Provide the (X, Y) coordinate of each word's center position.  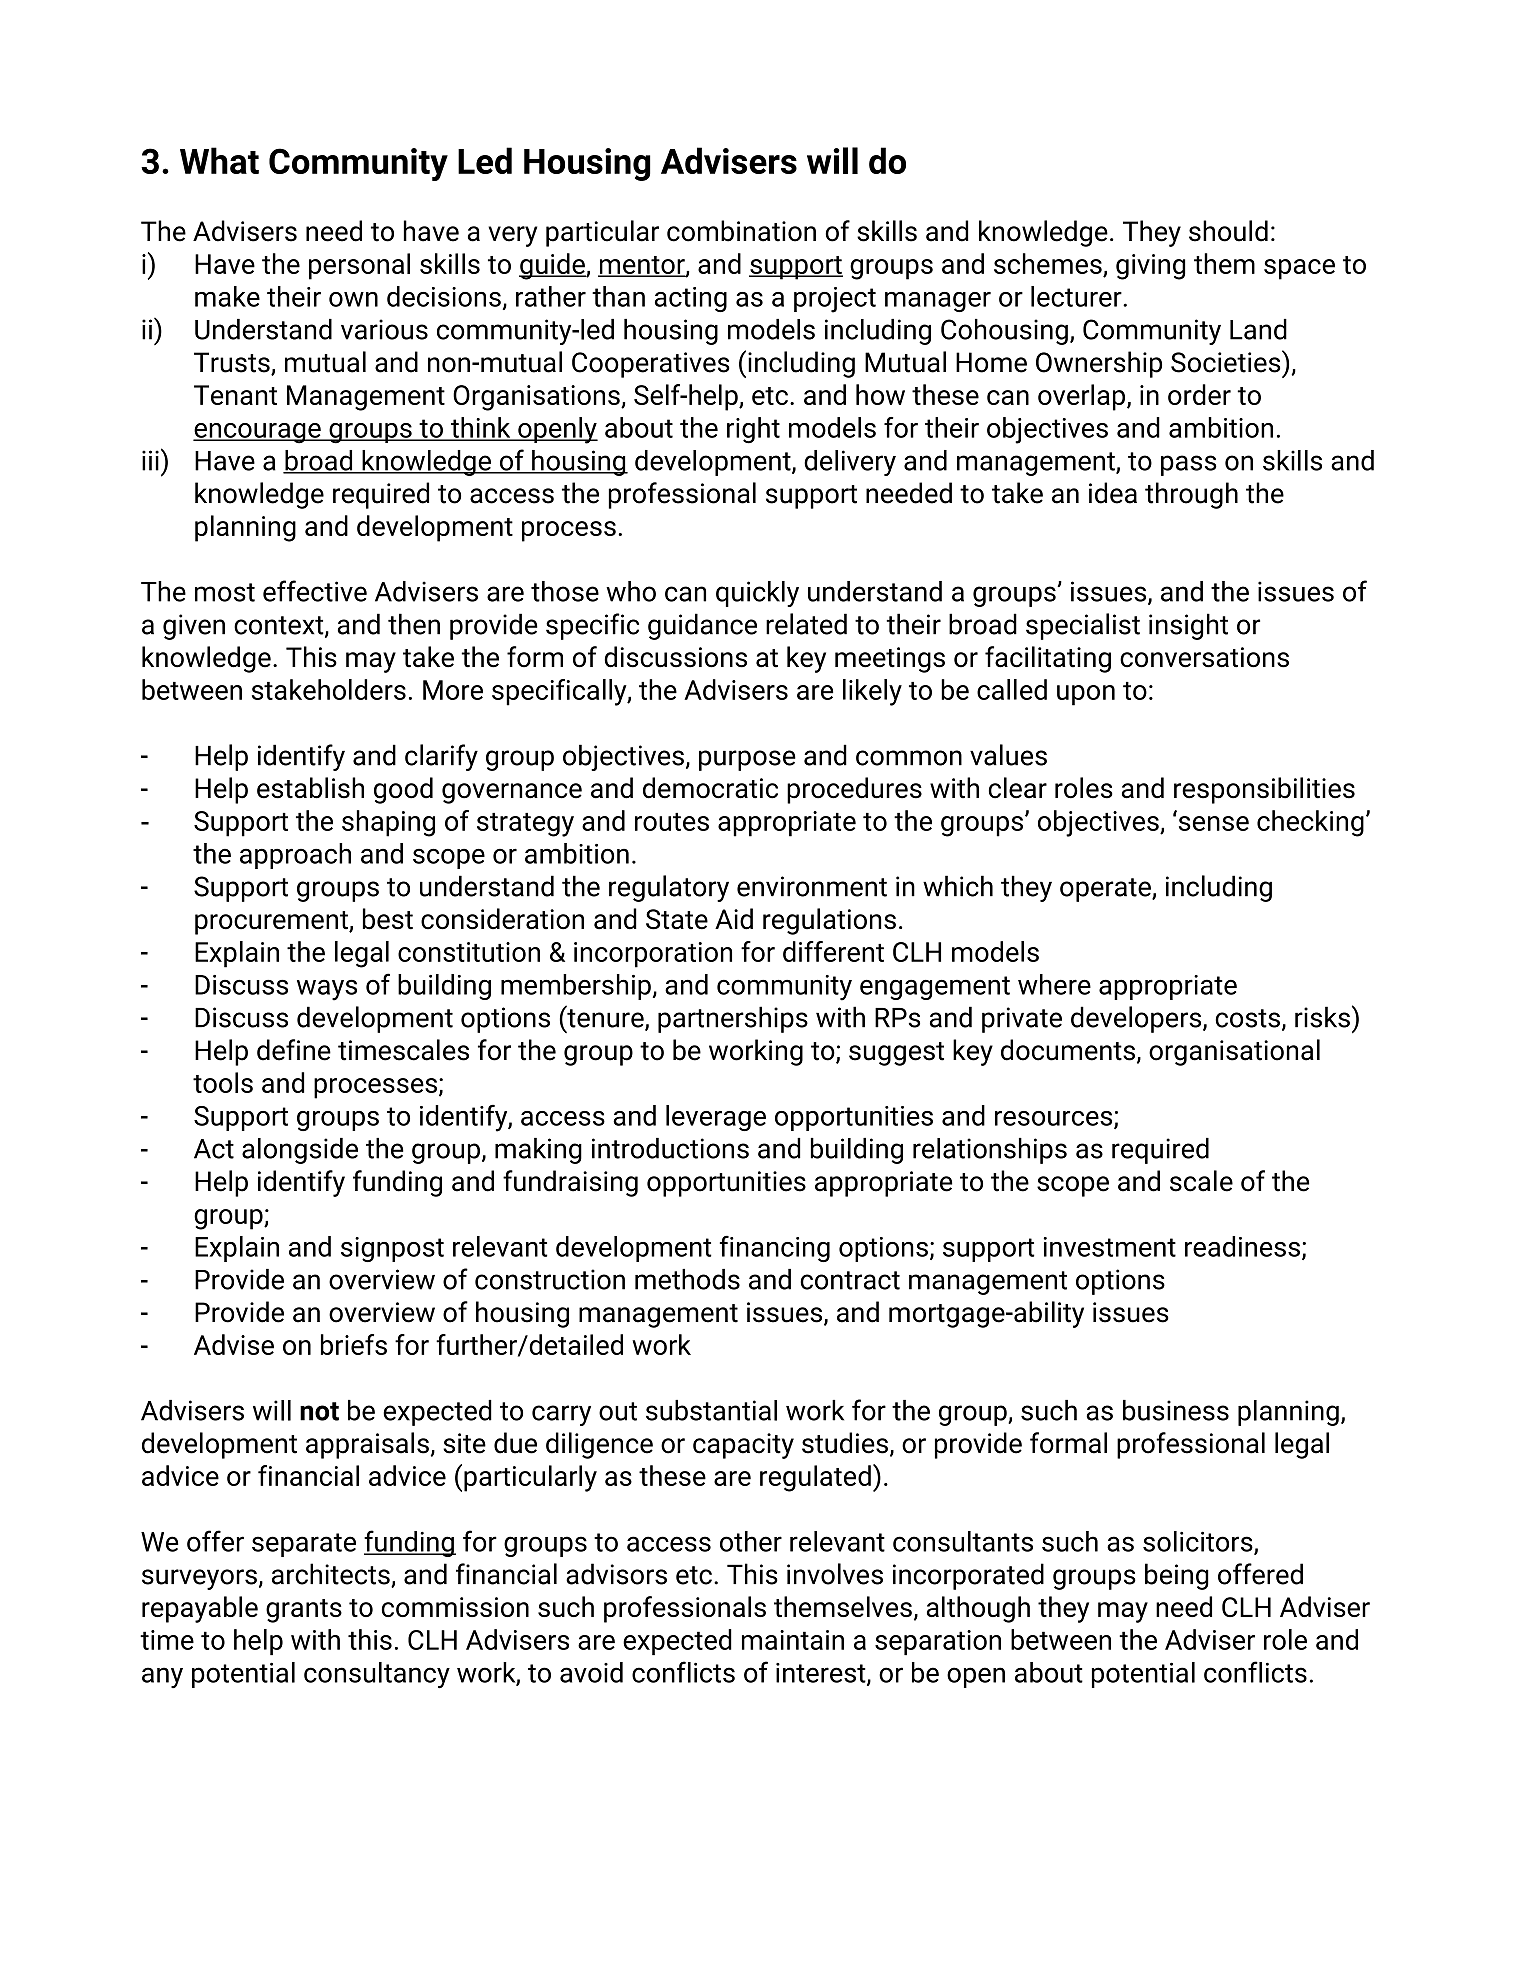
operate (1106, 890)
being (1177, 1576)
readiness (1242, 1246)
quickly (757, 594)
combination (741, 231)
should (1228, 231)
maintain (793, 1640)
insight (1188, 626)
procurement (272, 923)
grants (304, 1611)
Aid (734, 919)
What (219, 160)
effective (315, 591)
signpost (392, 1249)
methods (687, 1279)
